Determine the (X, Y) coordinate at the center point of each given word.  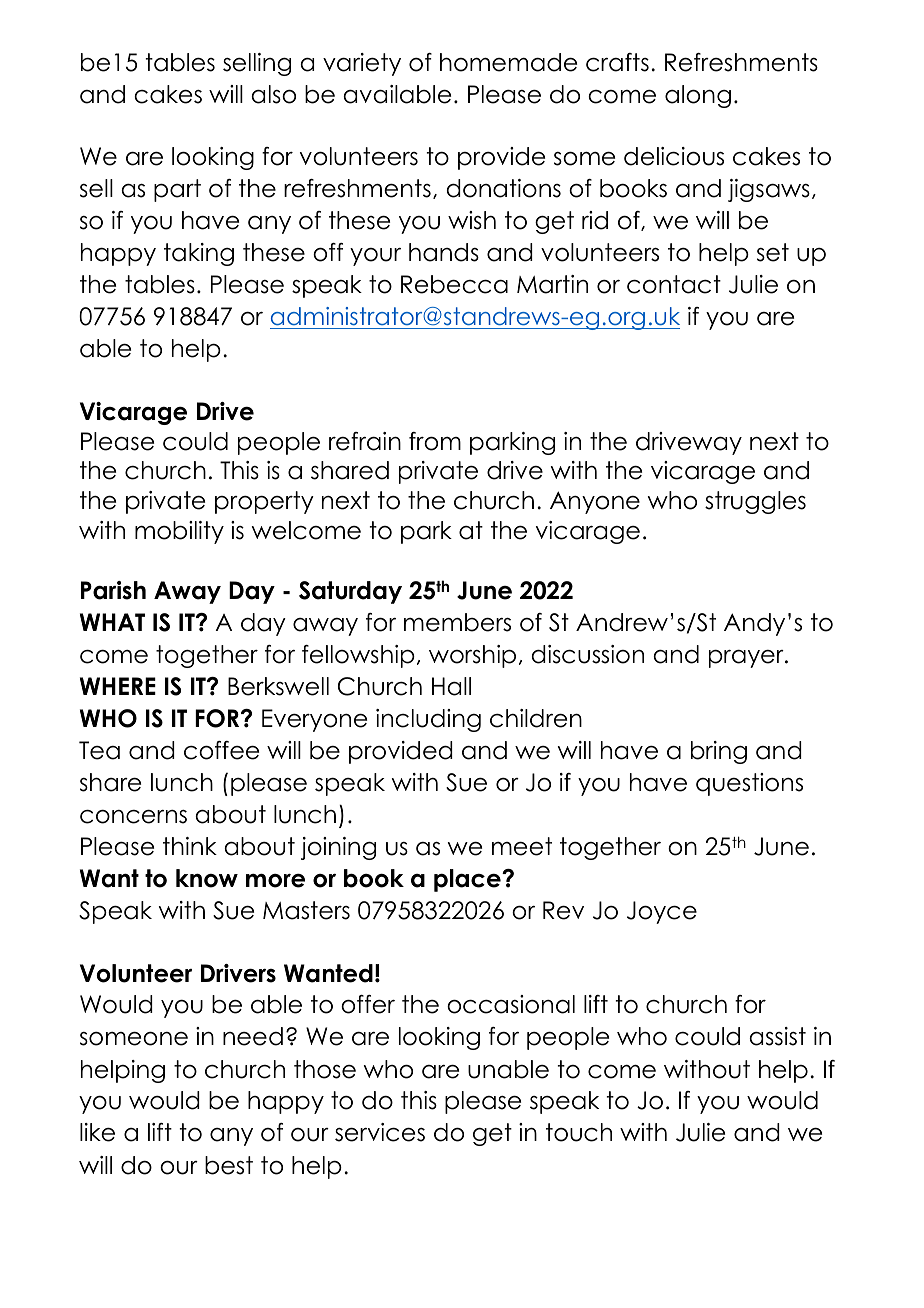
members (457, 622)
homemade (508, 62)
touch (579, 1132)
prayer (747, 659)
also (273, 94)
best (229, 1165)
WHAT (112, 622)
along (698, 96)
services (380, 1132)
